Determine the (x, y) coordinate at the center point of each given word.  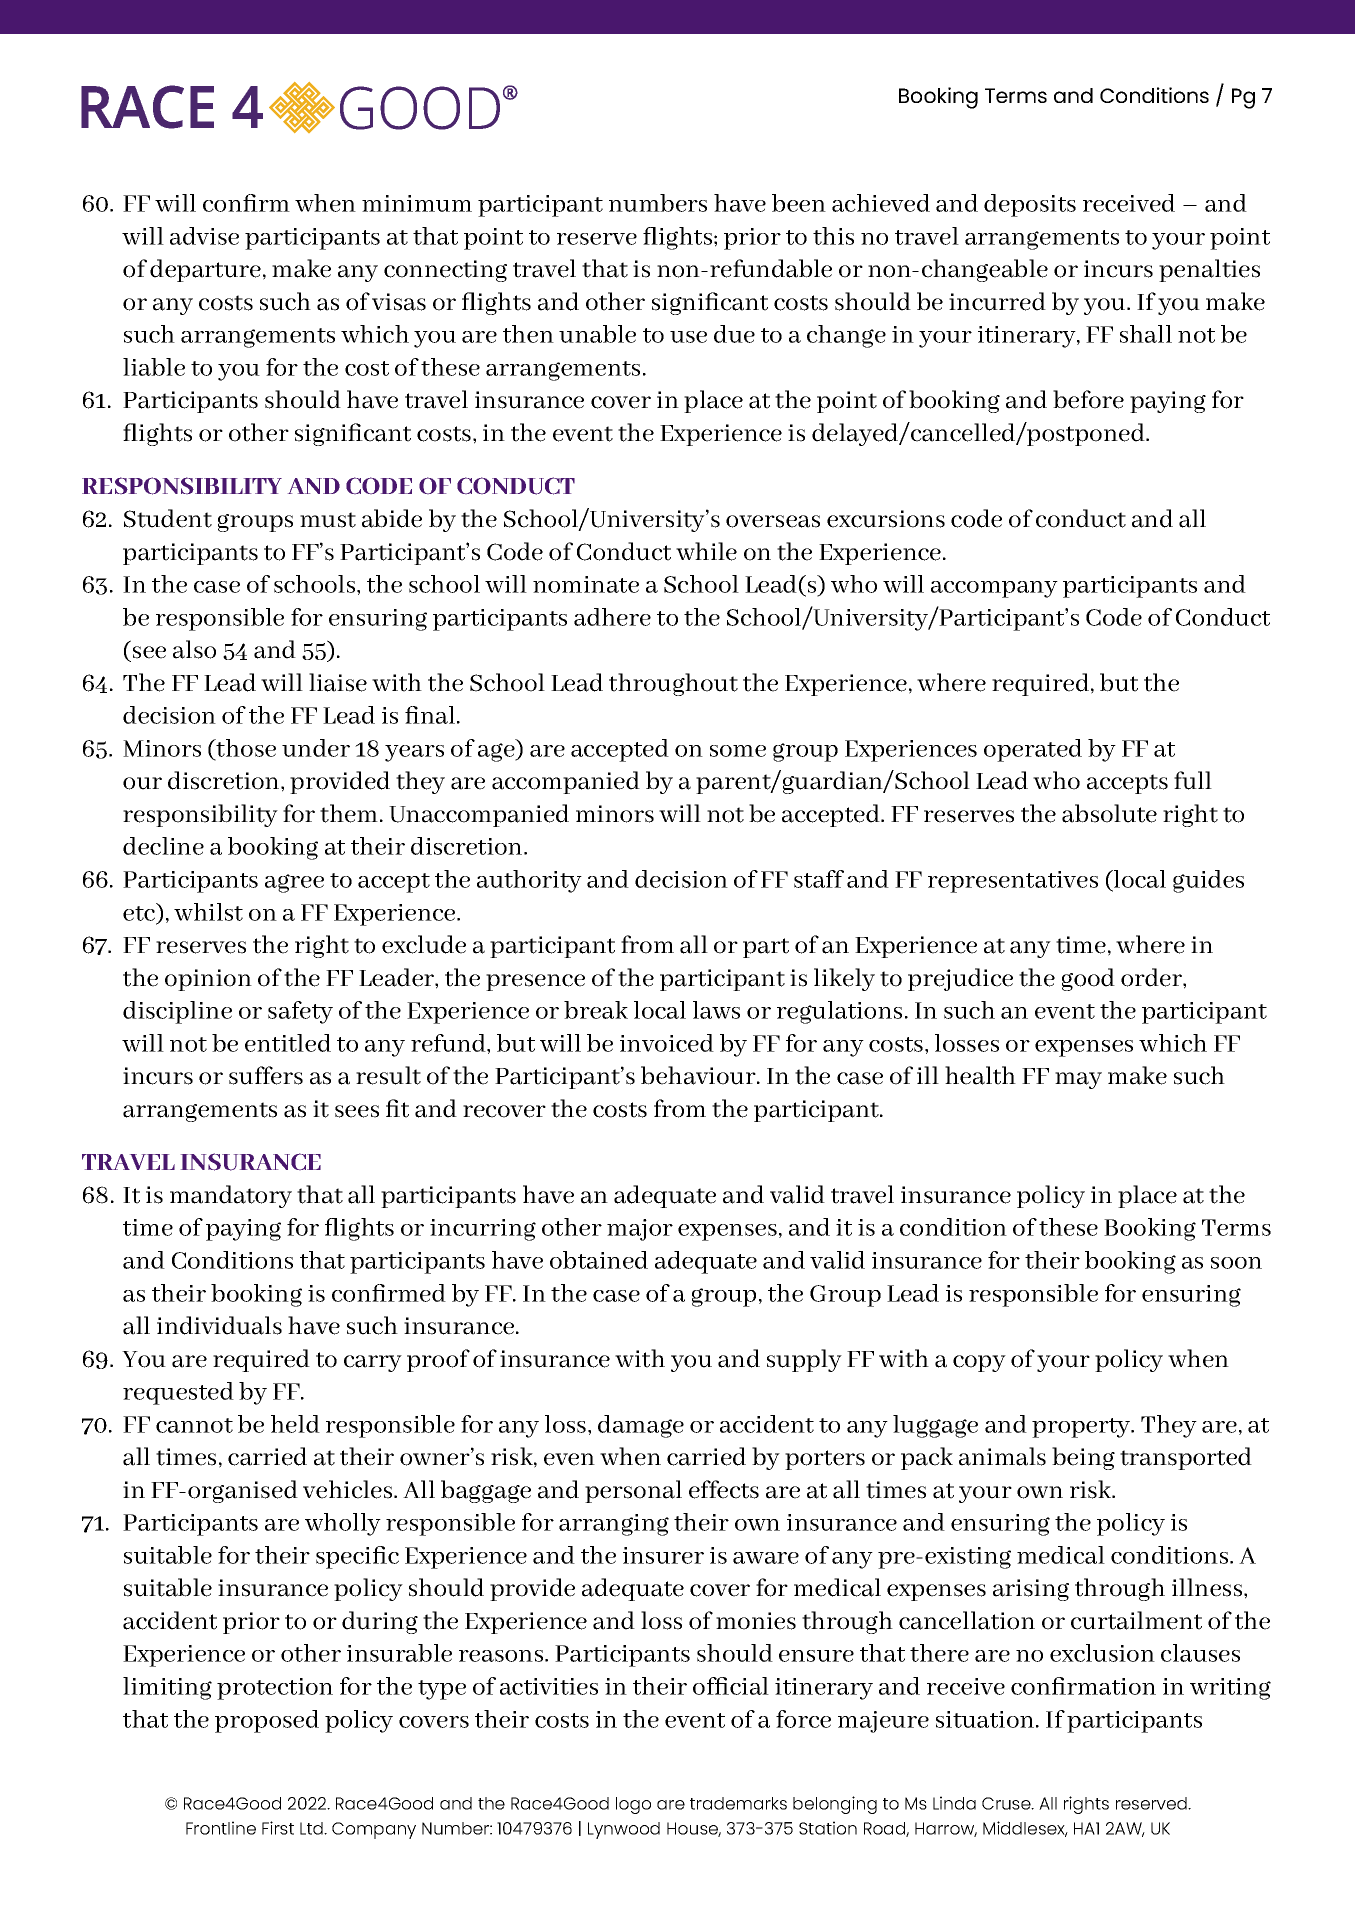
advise (204, 236)
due (734, 334)
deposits (1030, 205)
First (278, 1828)
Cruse (1007, 1803)
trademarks (738, 1803)
